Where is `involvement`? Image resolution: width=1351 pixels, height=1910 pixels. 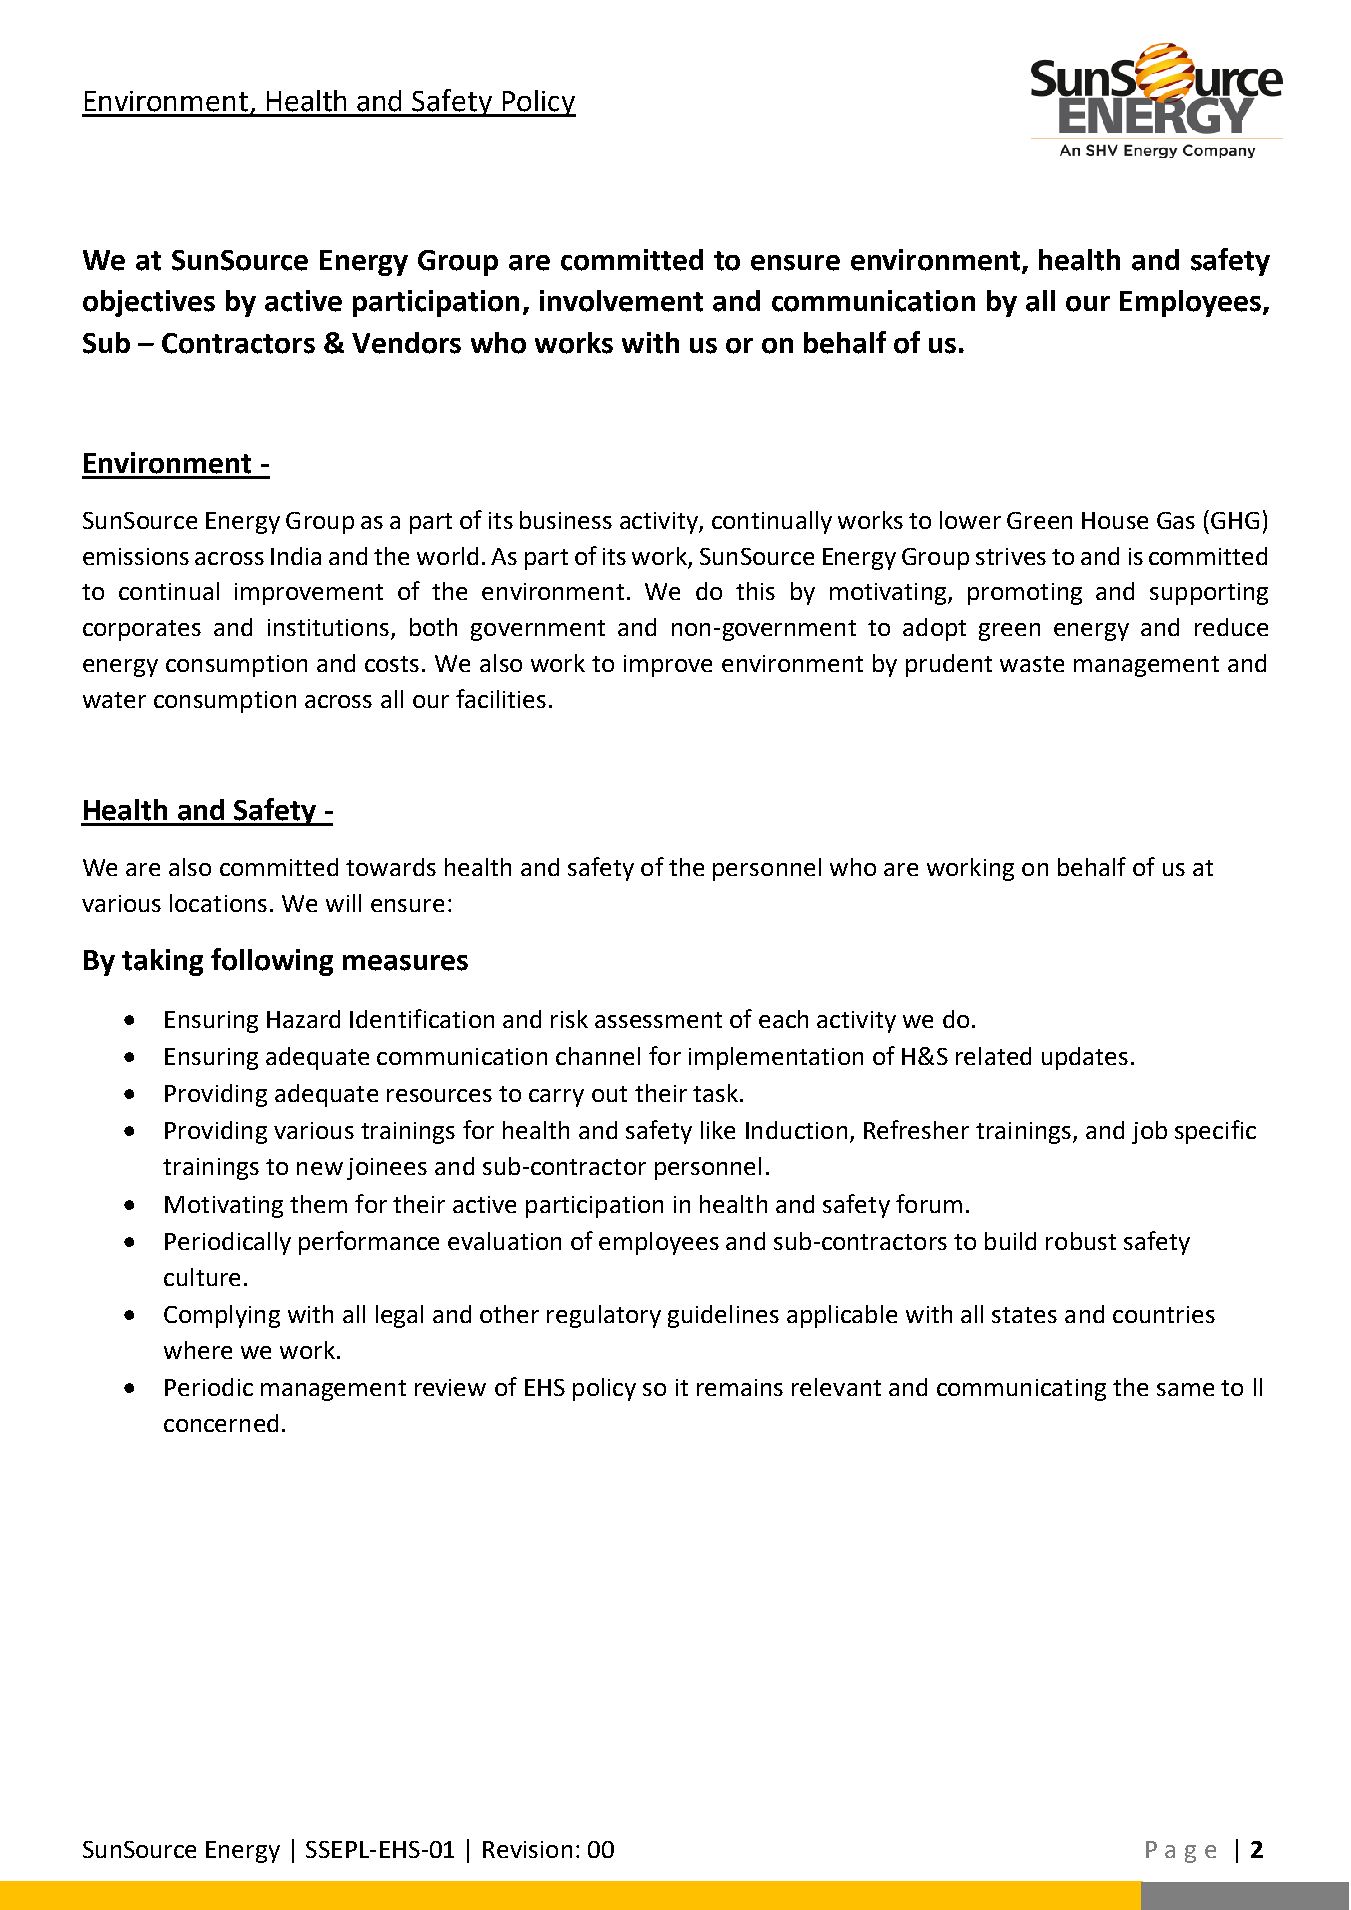 involvement is located at coordinates (621, 301).
